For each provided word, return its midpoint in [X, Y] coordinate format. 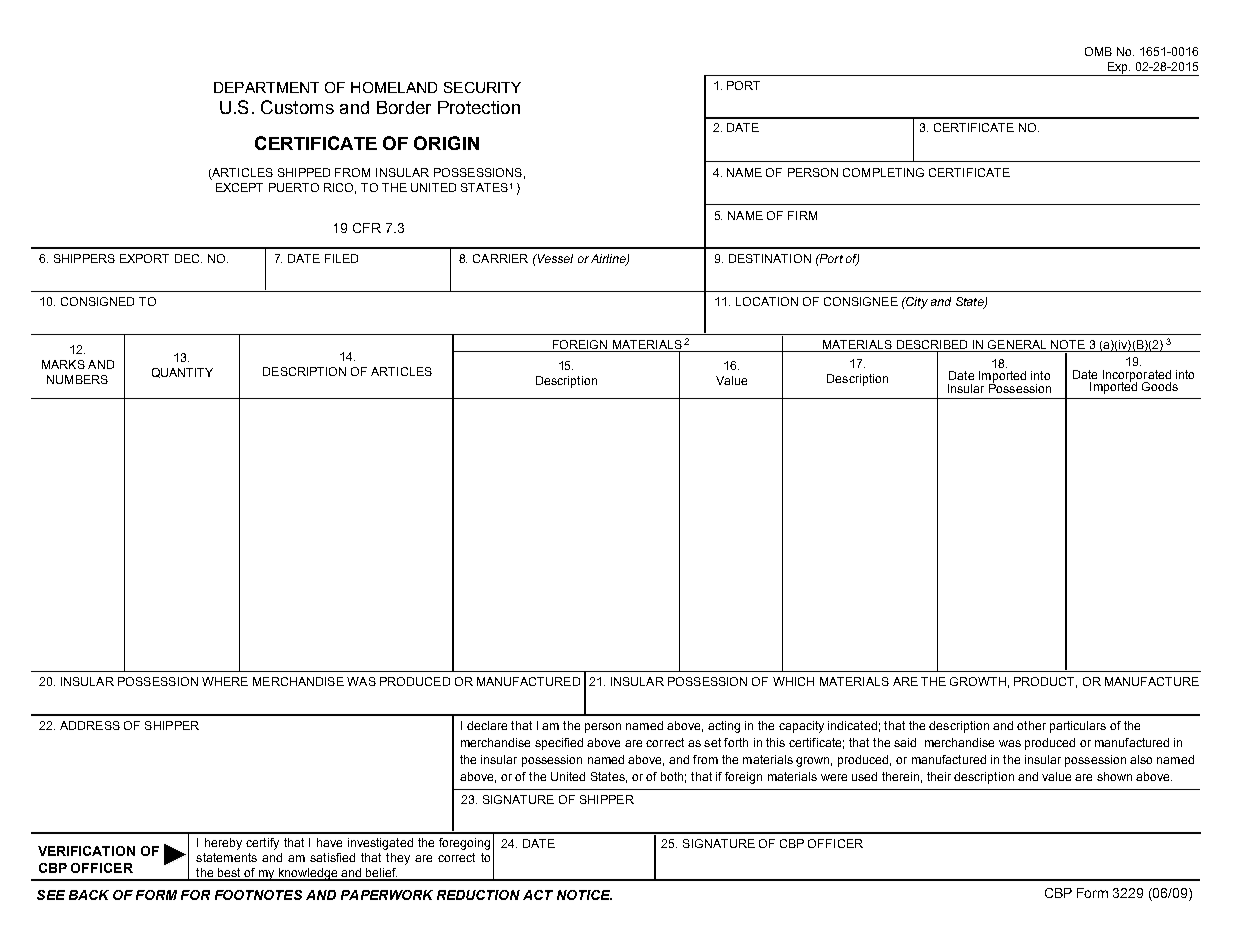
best [229, 874]
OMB [1098, 51]
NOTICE [584, 895]
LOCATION [767, 301]
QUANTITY [182, 373]
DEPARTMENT [266, 87]
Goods [1160, 386]
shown [1114, 776]
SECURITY [482, 87]
